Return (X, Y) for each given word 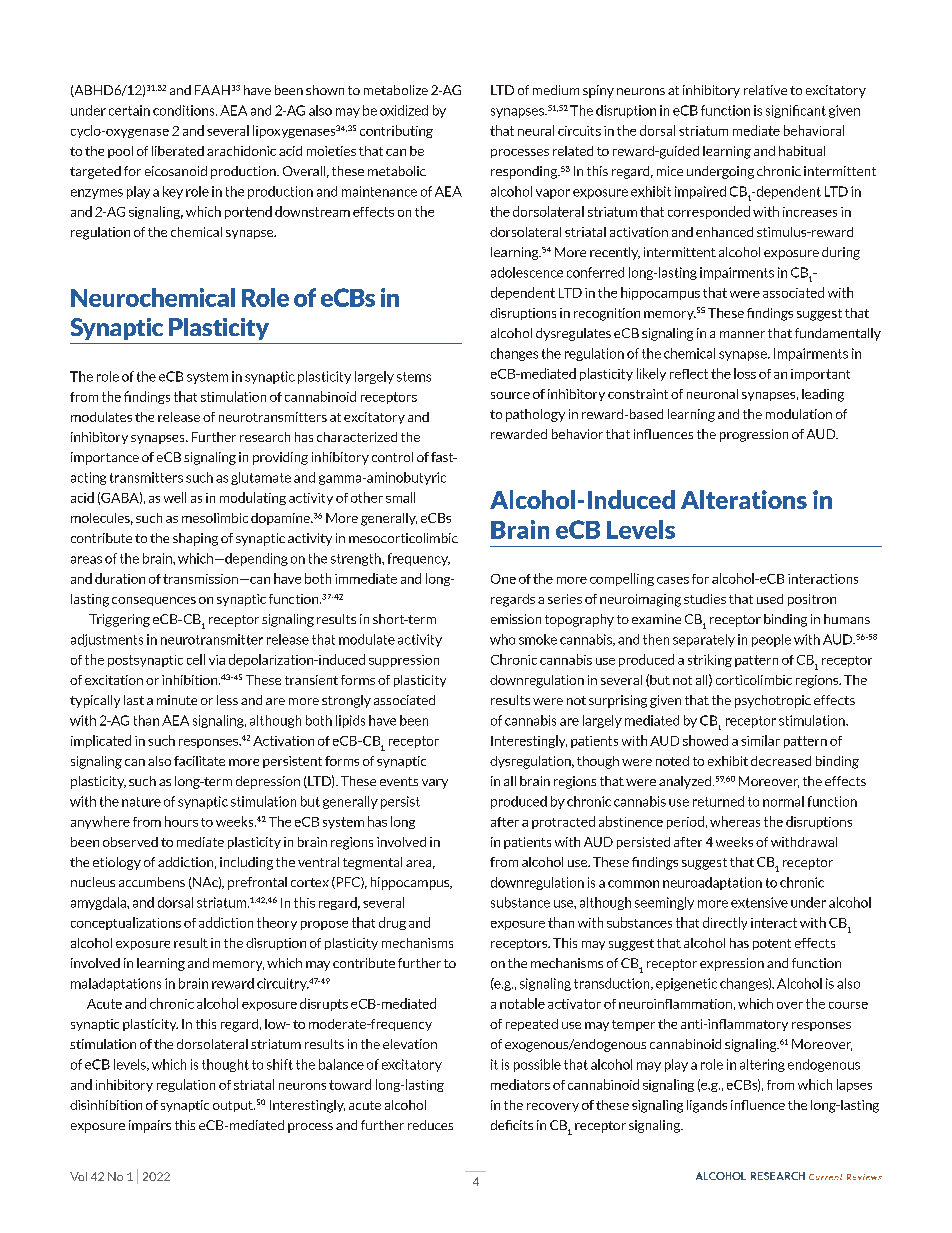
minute (177, 700)
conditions (185, 110)
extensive (759, 902)
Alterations (744, 499)
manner (742, 334)
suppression (404, 661)
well (175, 497)
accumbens (152, 882)
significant (796, 111)
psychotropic (773, 701)
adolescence (527, 272)
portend (248, 212)
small (400, 497)
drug (392, 923)
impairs (150, 1126)
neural (536, 130)
